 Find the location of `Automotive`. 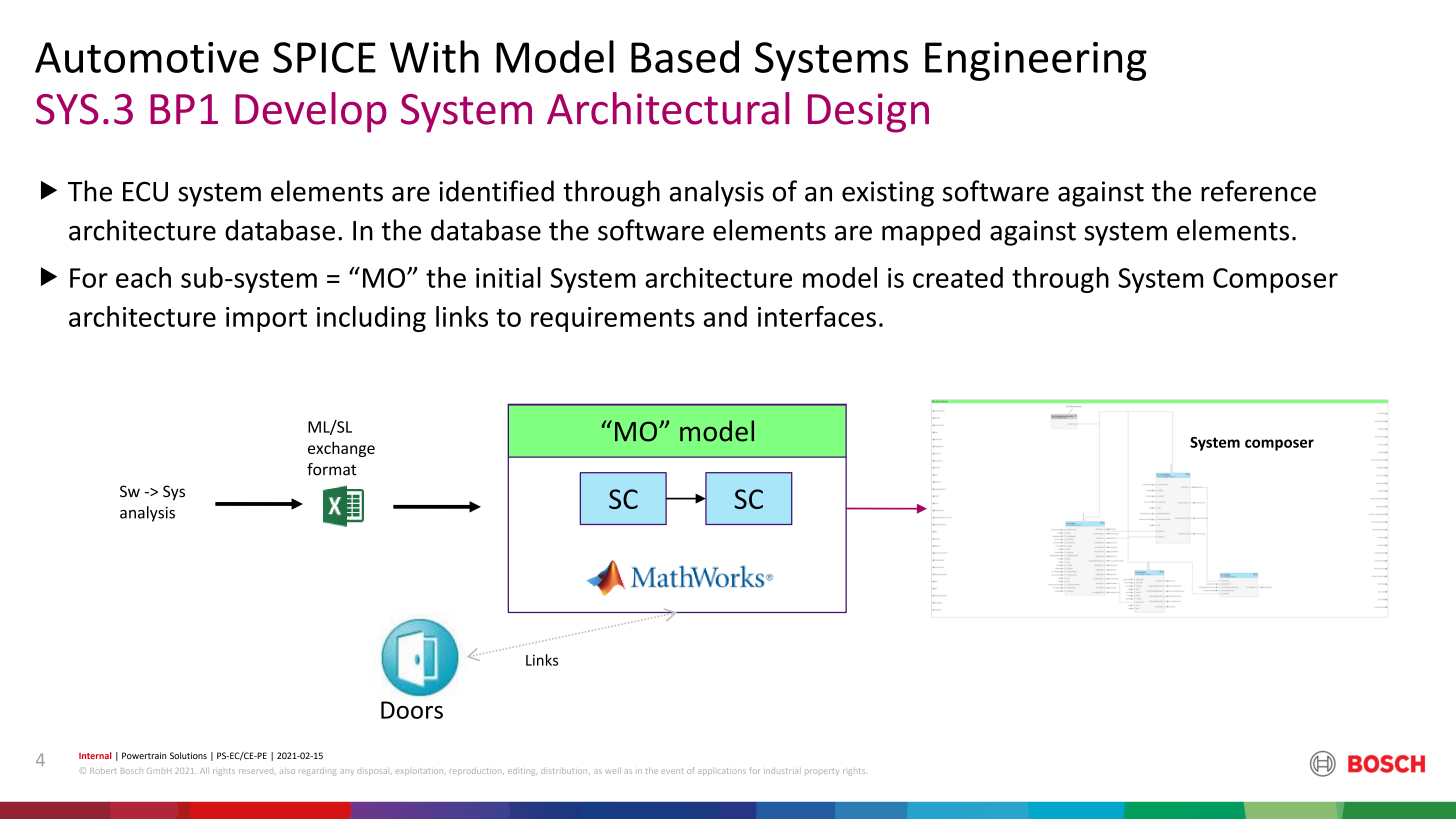

Automotive is located at coordinates (147, 57).
